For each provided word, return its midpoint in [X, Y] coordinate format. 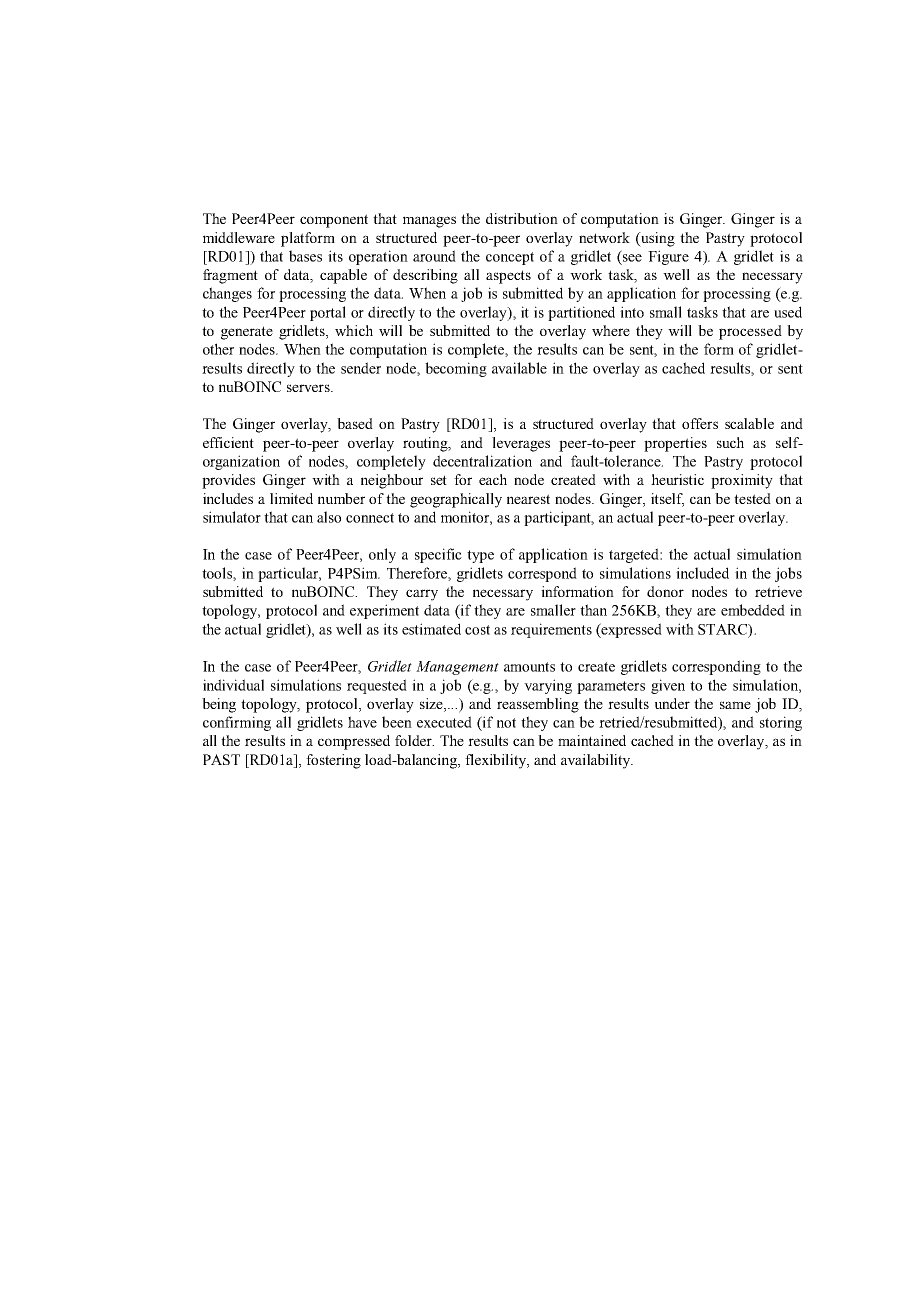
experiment [384, 611]
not [506, 723]
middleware [239, 237]
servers [309, 388]
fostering [333, 761]
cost [477, 630]
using [657, 239]
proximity [742, 481]
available [519, 368]
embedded [753, 610]
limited [291, 498]
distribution [522, 218]
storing [781, 723]
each [493, 479]
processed [750, 332]
